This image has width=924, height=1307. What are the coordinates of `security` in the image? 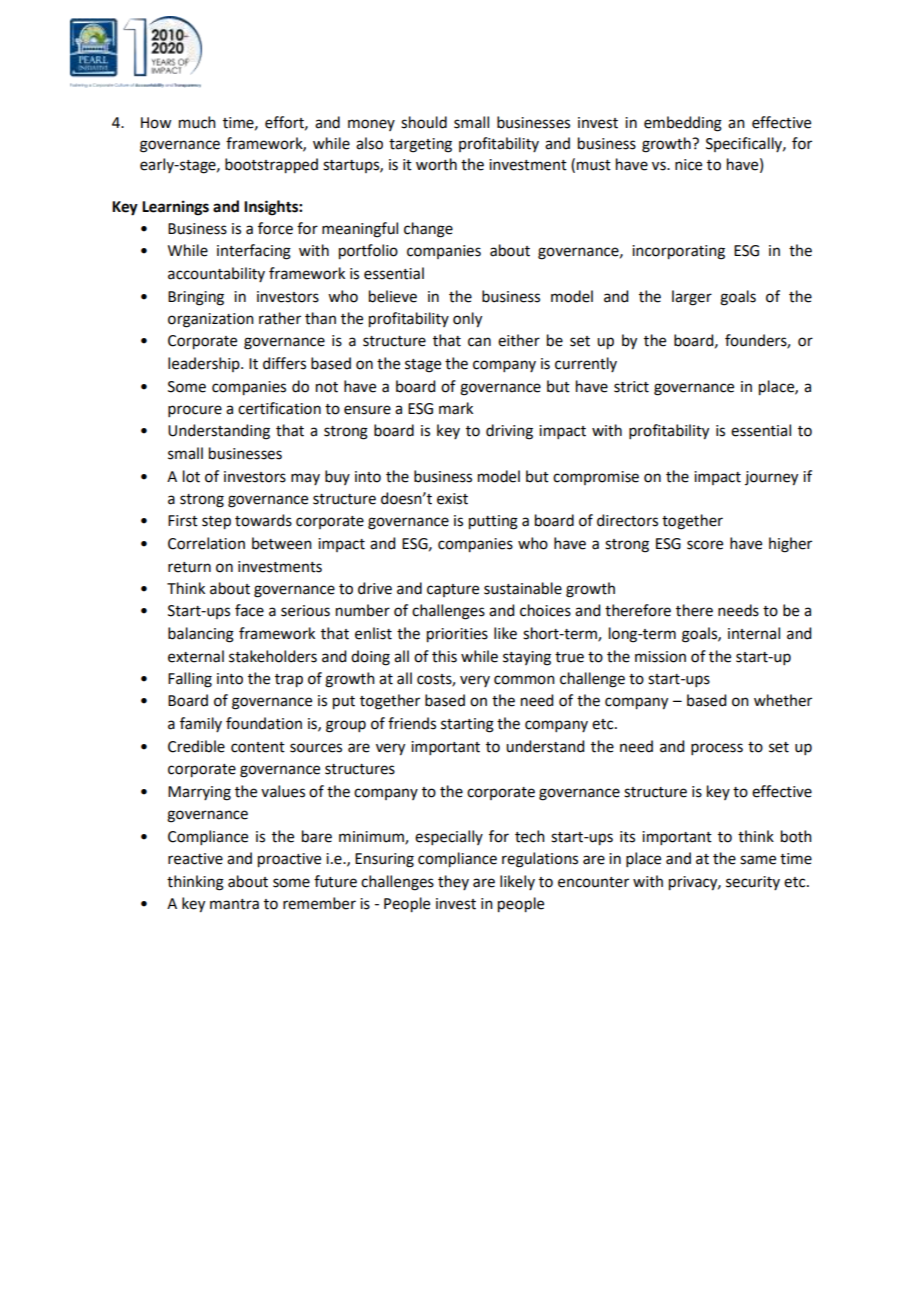 It's located at (753, 883).
